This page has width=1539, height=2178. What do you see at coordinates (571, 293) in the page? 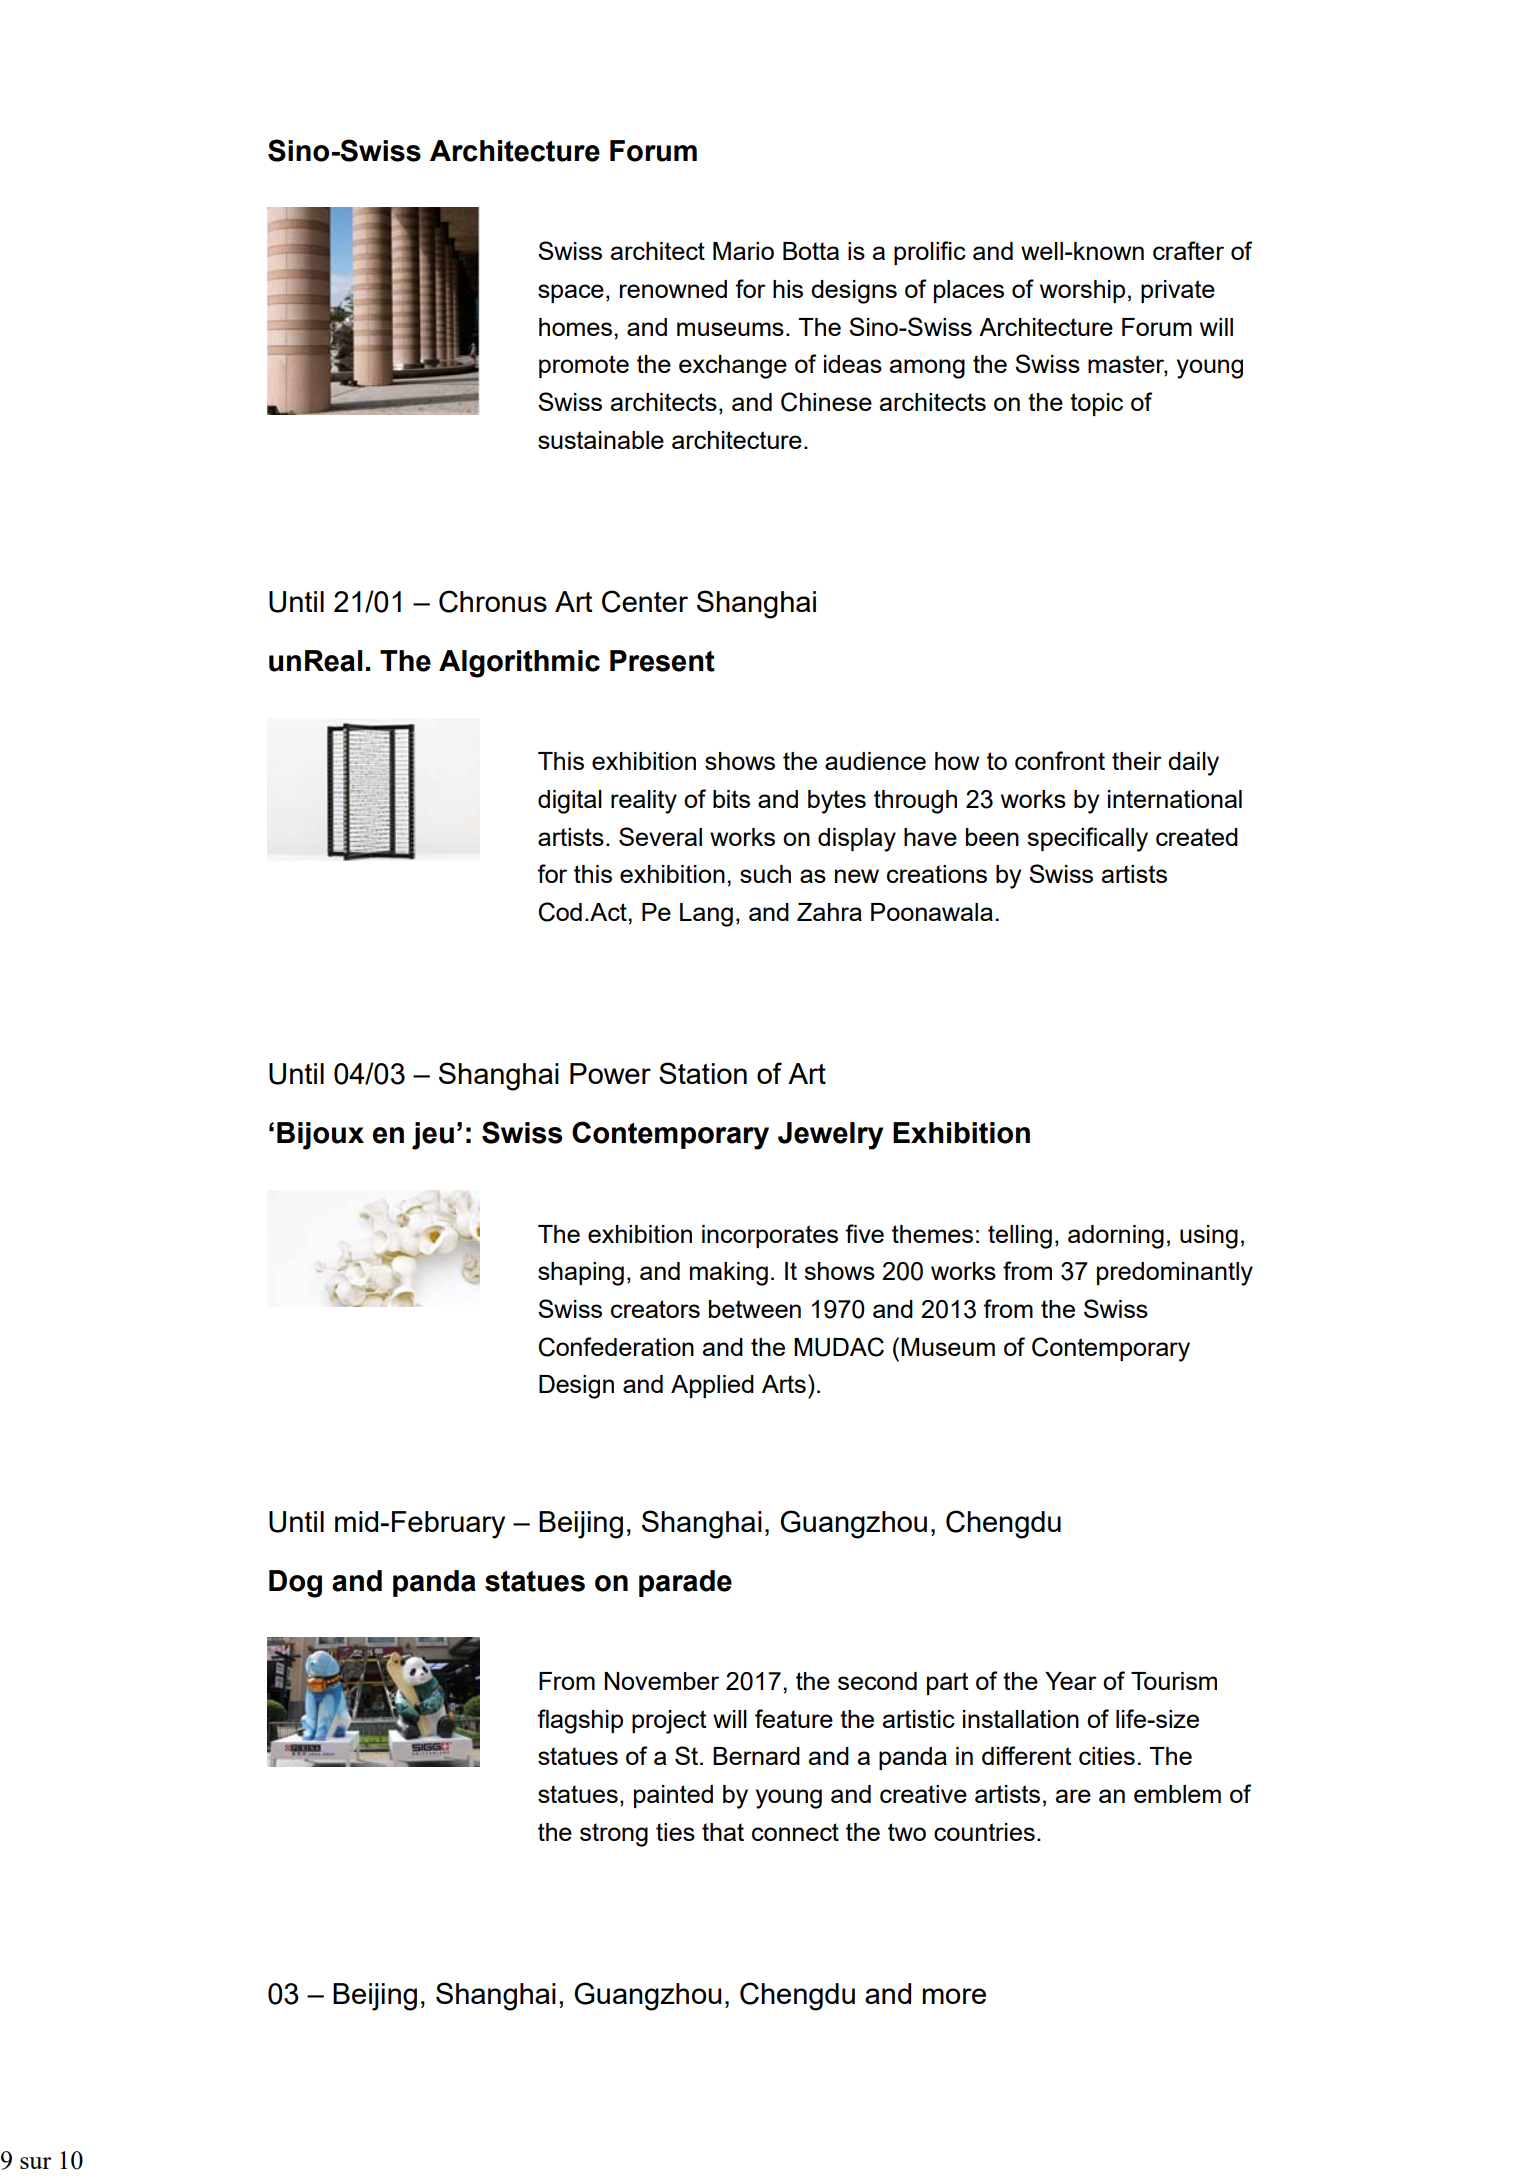
I see `space` at bounding box center [571, 293].
